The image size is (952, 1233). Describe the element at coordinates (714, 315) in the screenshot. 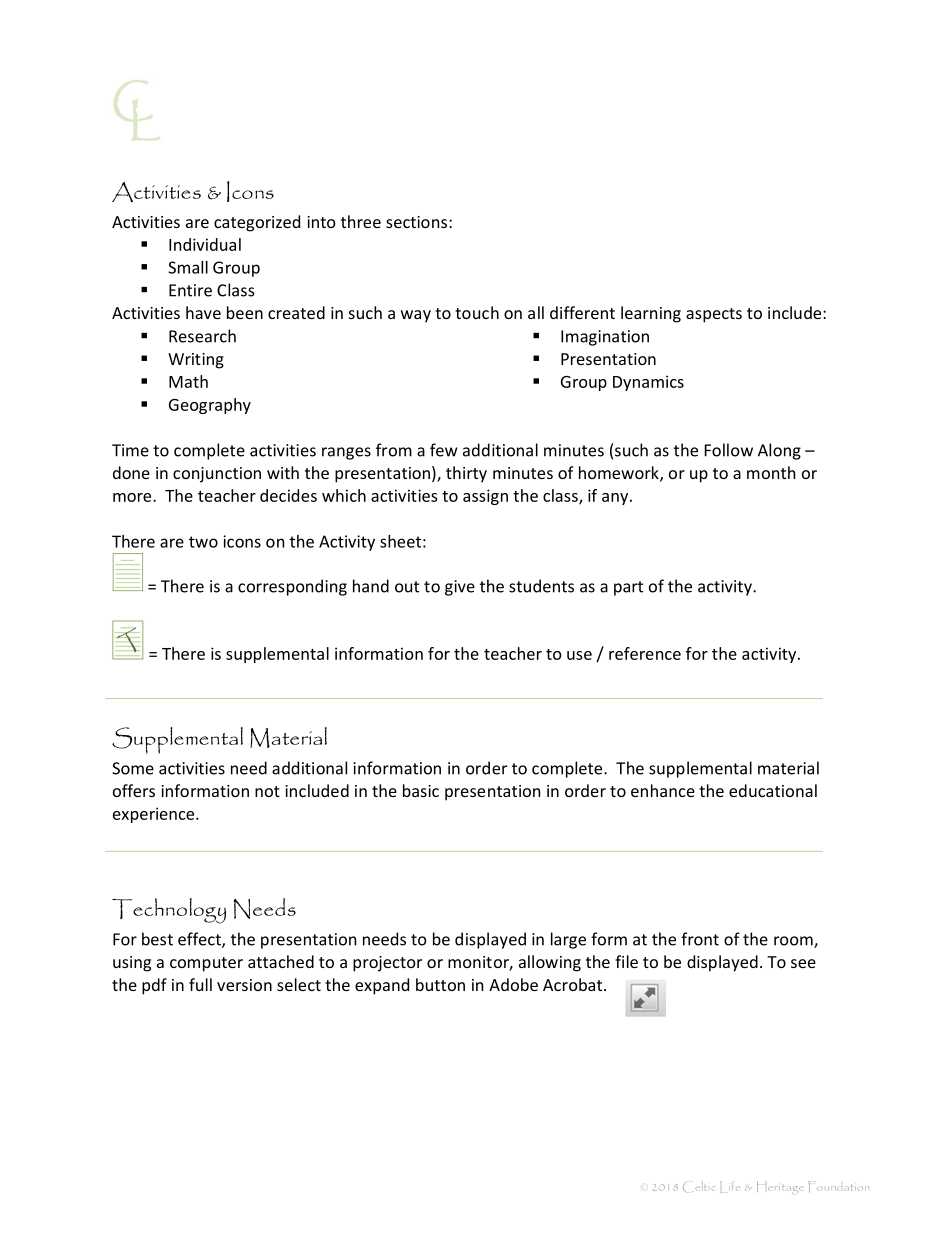

I see `aspects` at that location.
